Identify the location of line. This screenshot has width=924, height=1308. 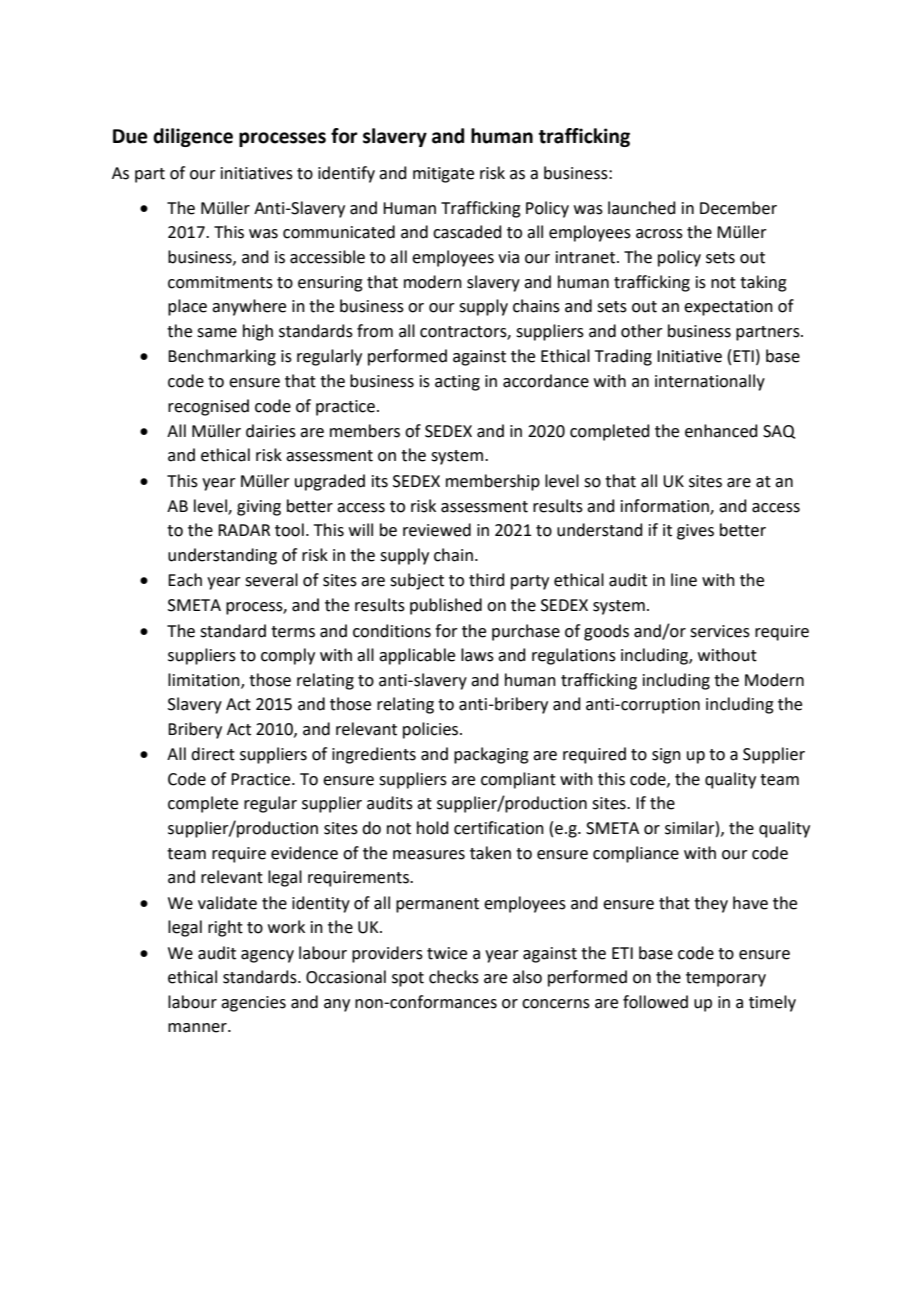
(684, 580).
